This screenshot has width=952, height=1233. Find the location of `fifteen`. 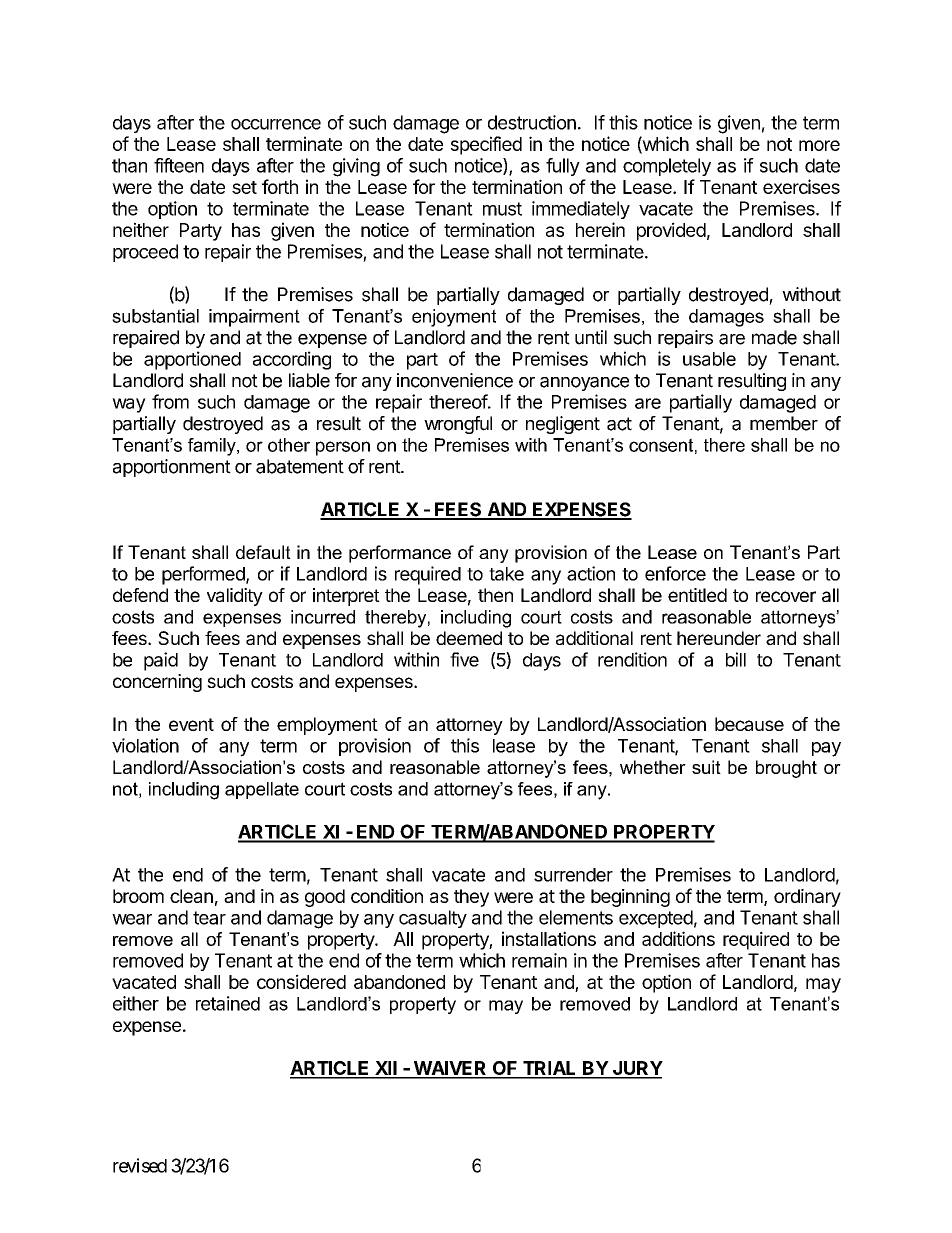

fifteen is located at coordinates (179, 165).
